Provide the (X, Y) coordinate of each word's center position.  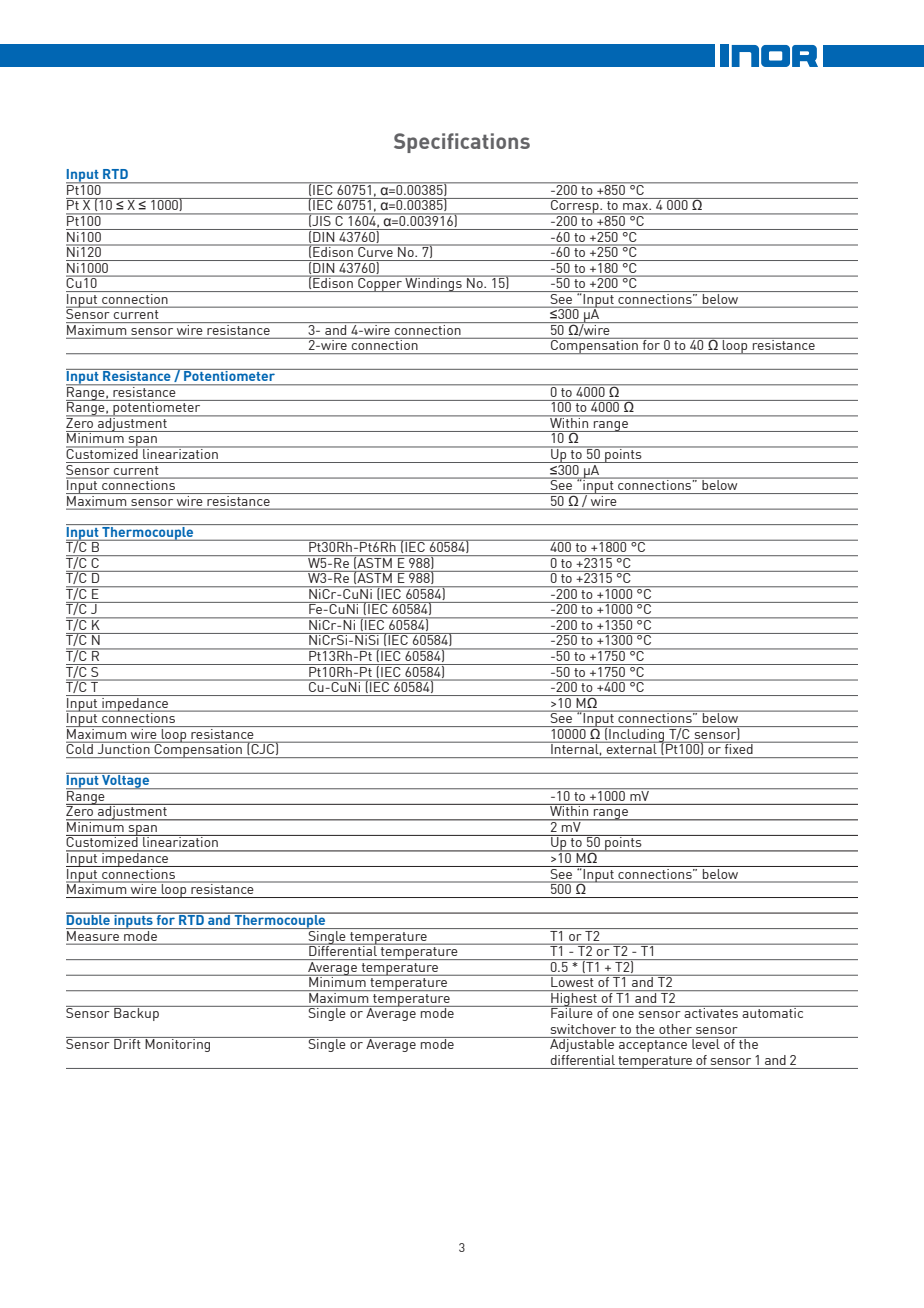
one (623, 1014)
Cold (80, 748)
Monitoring (178, 1044)
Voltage (125, 781)
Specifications (462, 143)
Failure (572, 1012)
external (632, 748)
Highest (574, 998)
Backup (136, 1013)
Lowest (572, 981)
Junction (123, 748)
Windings (434, 284)
